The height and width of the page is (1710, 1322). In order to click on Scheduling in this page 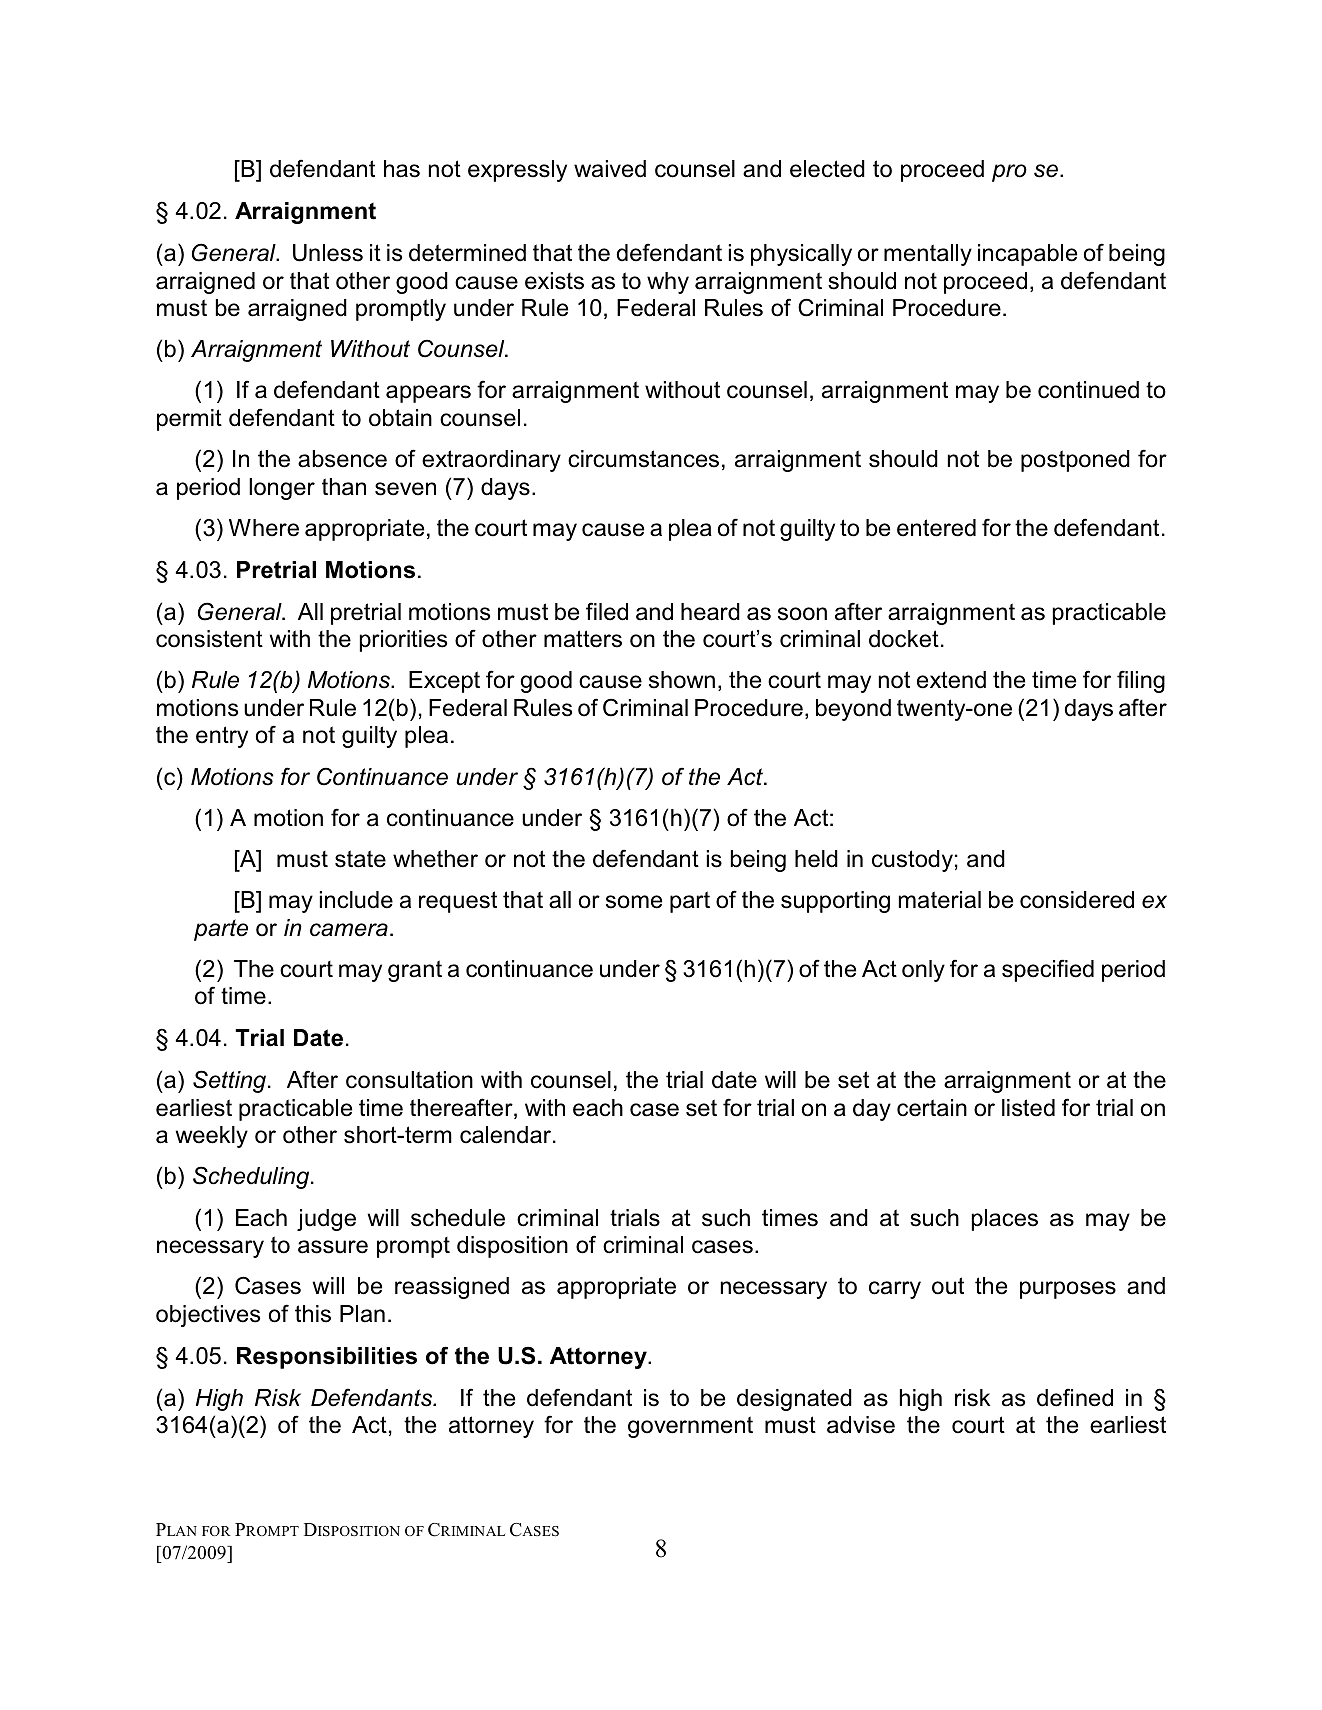, I will do `click(252, 1177)`.
